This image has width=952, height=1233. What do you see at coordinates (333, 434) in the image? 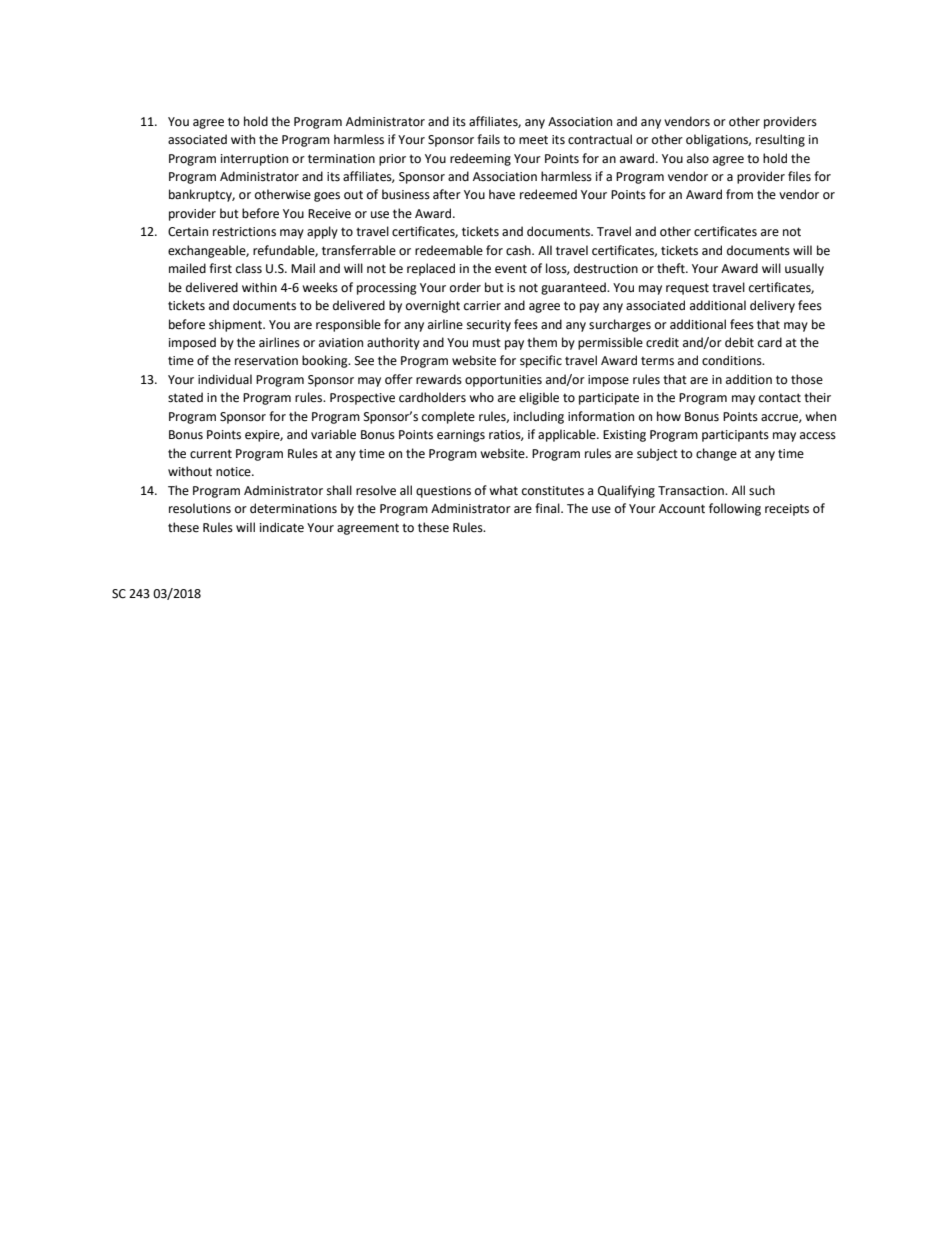
I see `variable` at bounding box center [333, 434].
